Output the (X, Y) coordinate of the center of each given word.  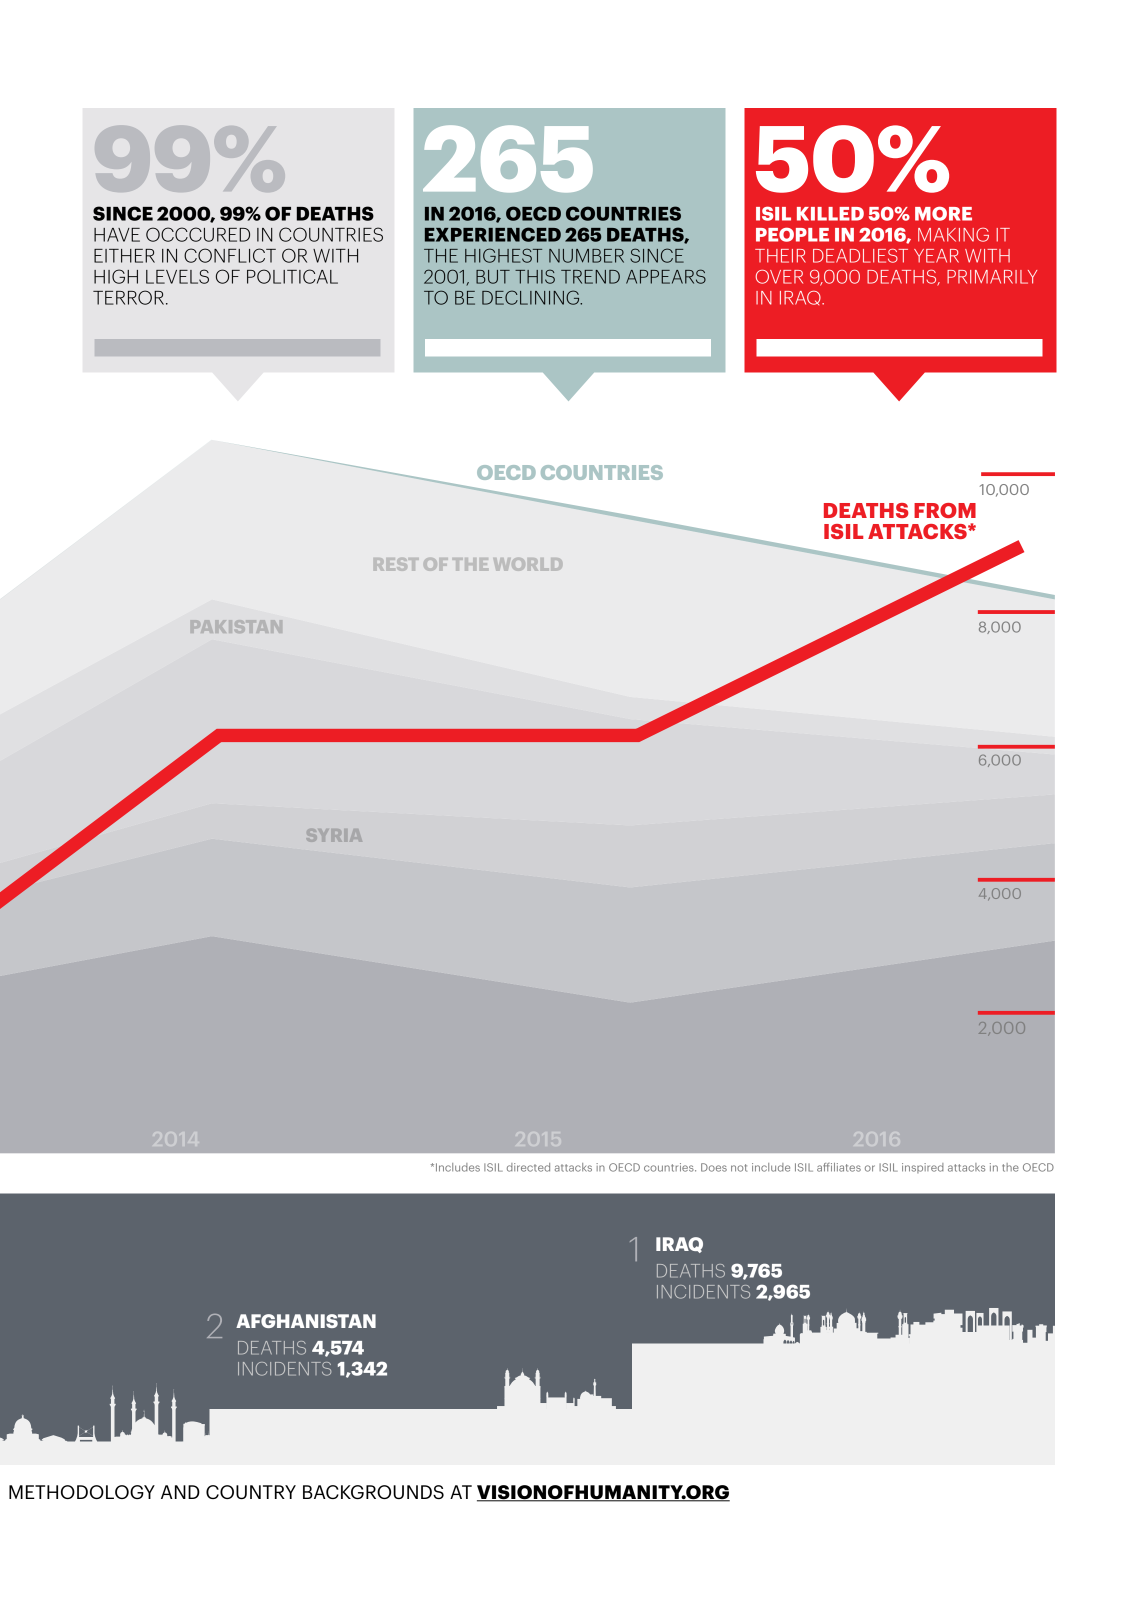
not (739, 1168)
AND (180, 1492)
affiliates (839, 1167)
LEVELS (177, 276)
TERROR (128, 297)
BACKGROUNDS (373, 1492)
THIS (535, 276)
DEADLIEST (860, 256)
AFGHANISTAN (306, 1321)
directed (528, 1167)
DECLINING (532, 297)
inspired (923, 1168)
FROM (945, 510)
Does (714, 1167)
